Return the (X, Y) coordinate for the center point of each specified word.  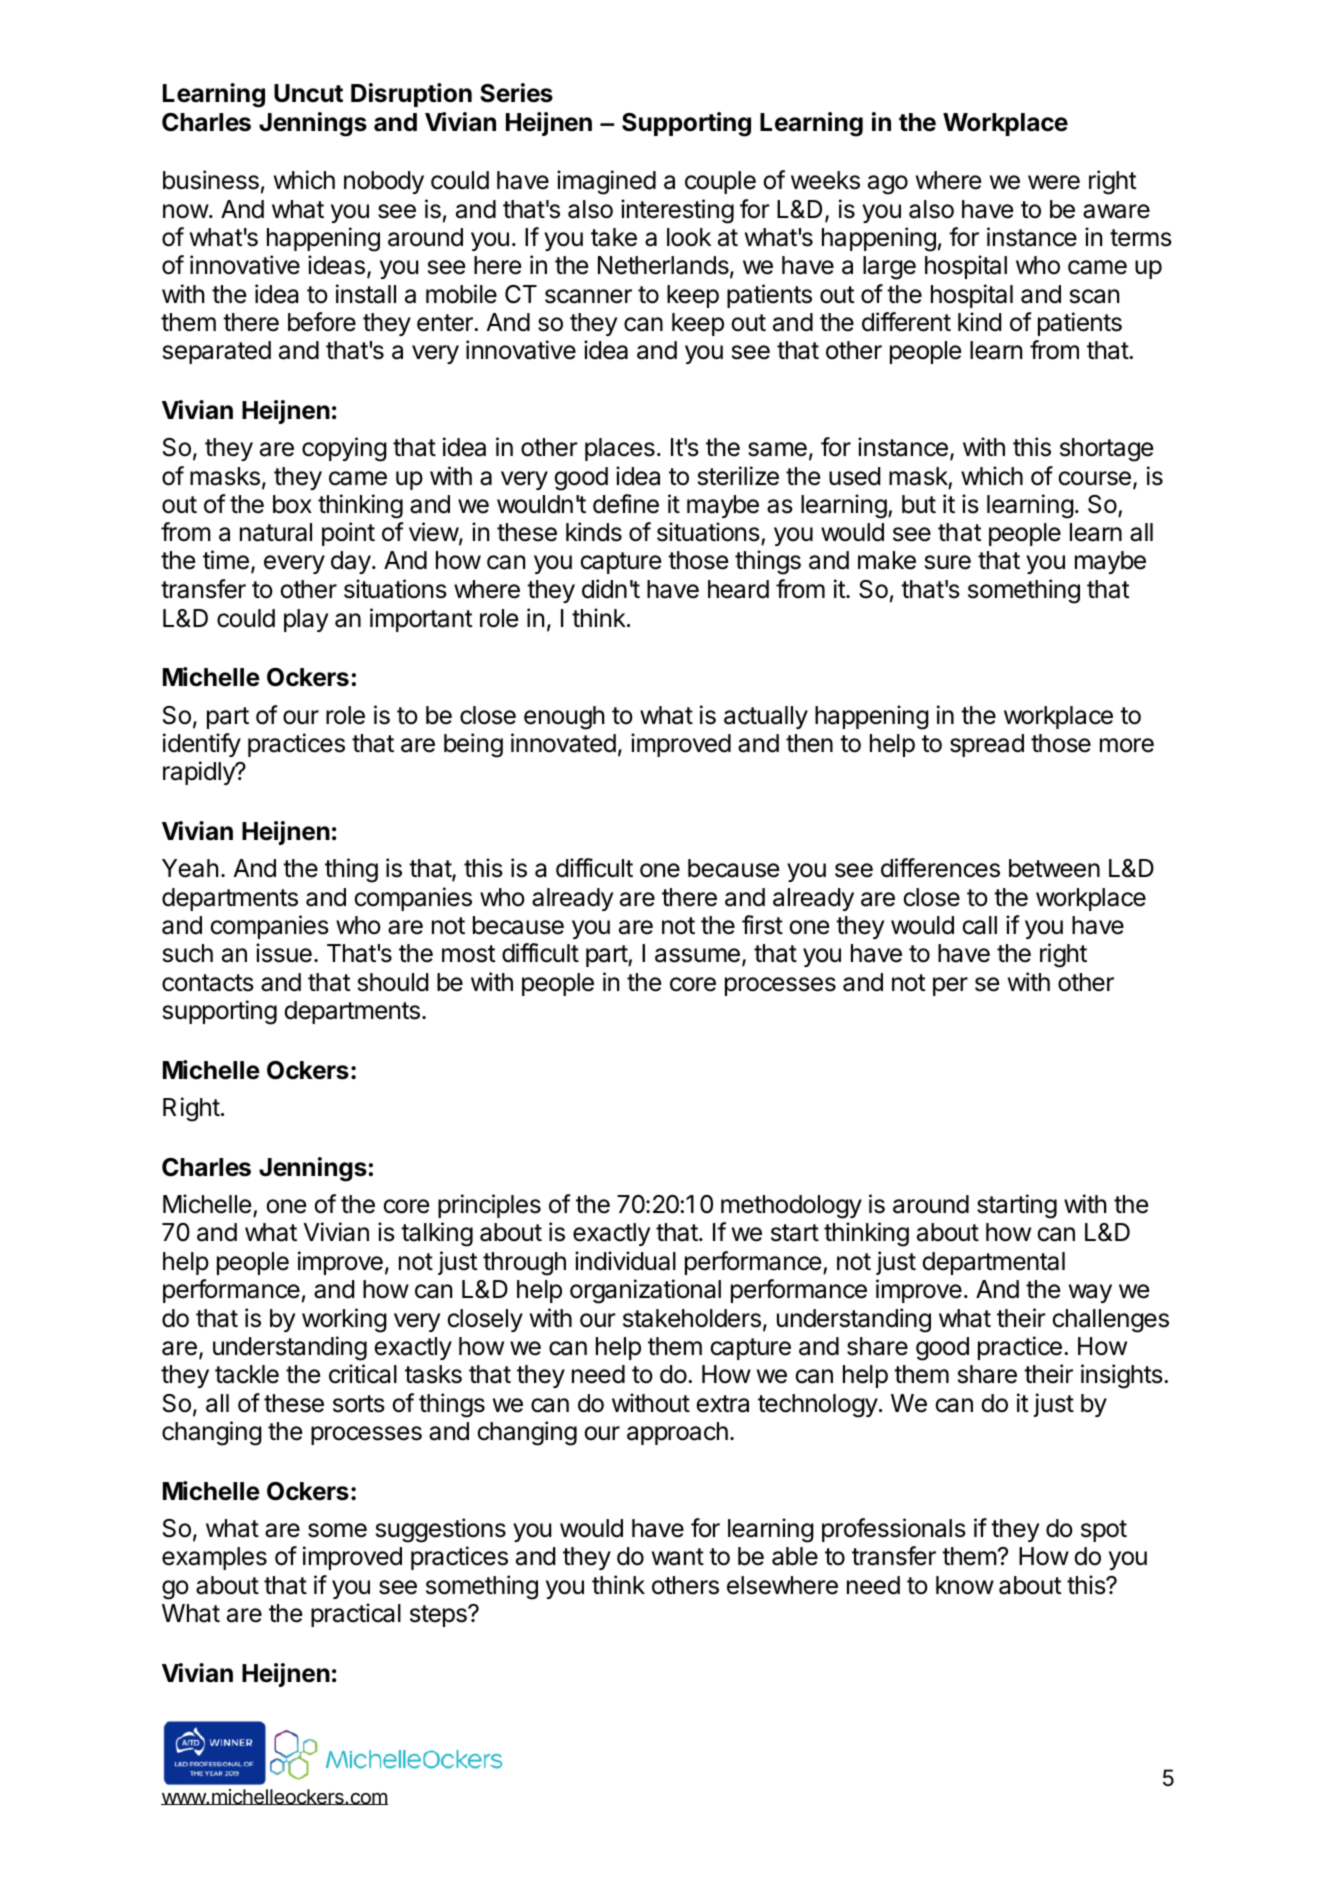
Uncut (308, 93)
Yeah (190, 868)
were (1054, 182)
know (965, 1585)
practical (356, 1615)
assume (697, 955)
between (1054, 868)
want (678, 1557)
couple (720, 182)
